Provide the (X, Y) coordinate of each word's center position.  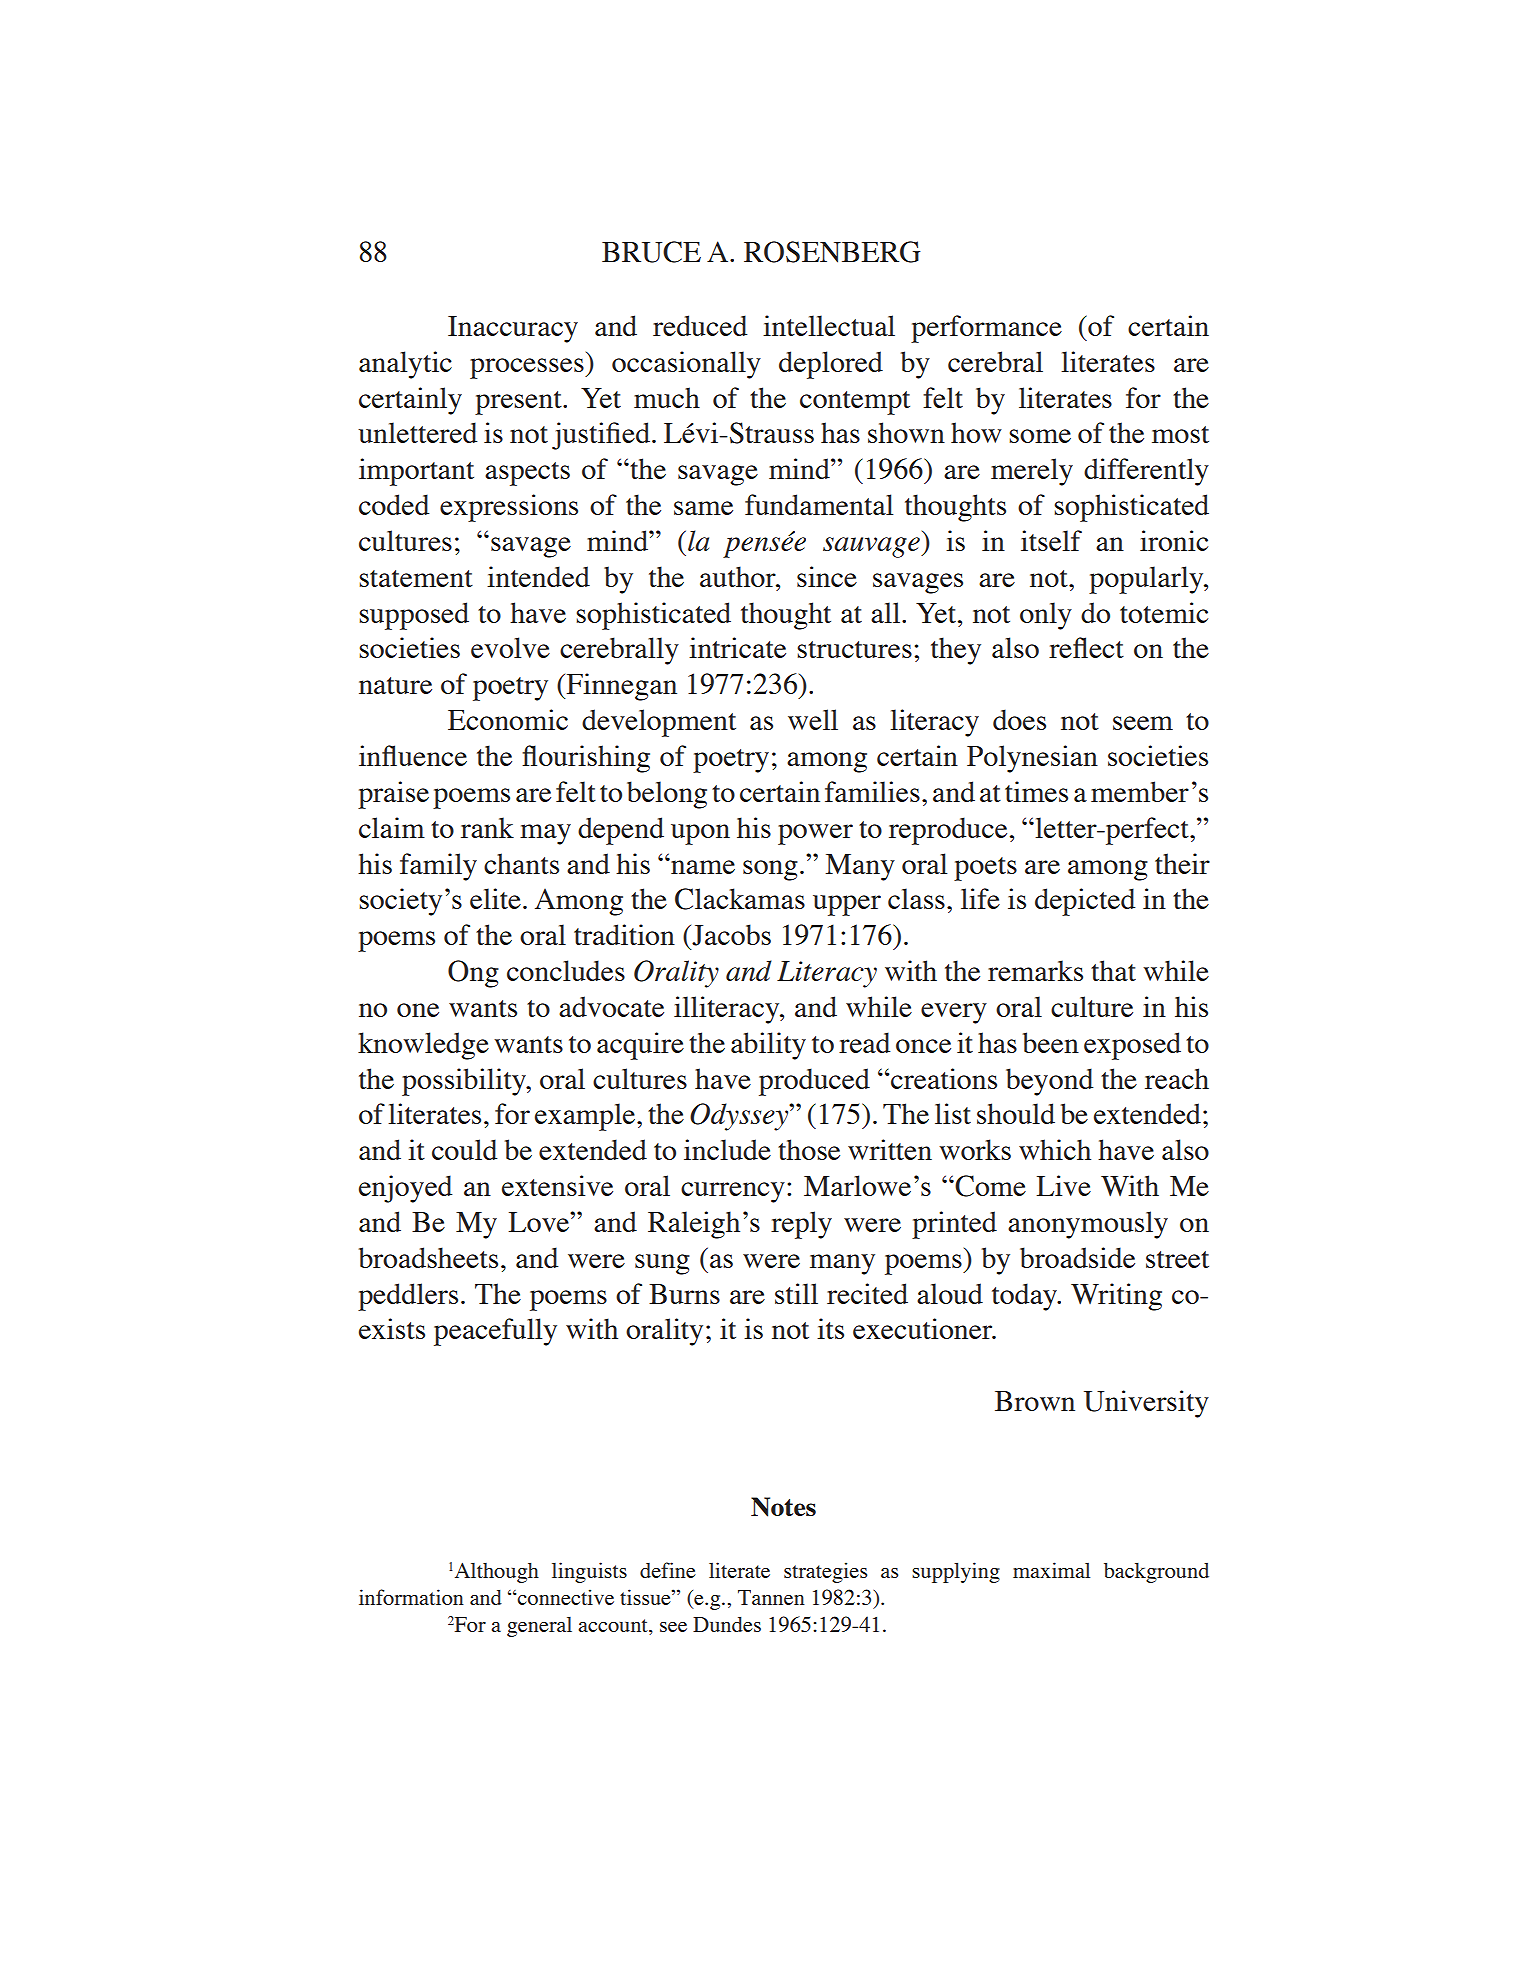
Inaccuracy (513, 329)
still (796, 1293)
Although (497, 1573)
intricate (737, 647)
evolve (510, 647)
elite (495, 898)
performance (986, 329)
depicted (1085, 902)
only (1046, 616)
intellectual (829, 325)
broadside (1077, 1257)
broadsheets (428, 1257)
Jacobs (730, 935)
